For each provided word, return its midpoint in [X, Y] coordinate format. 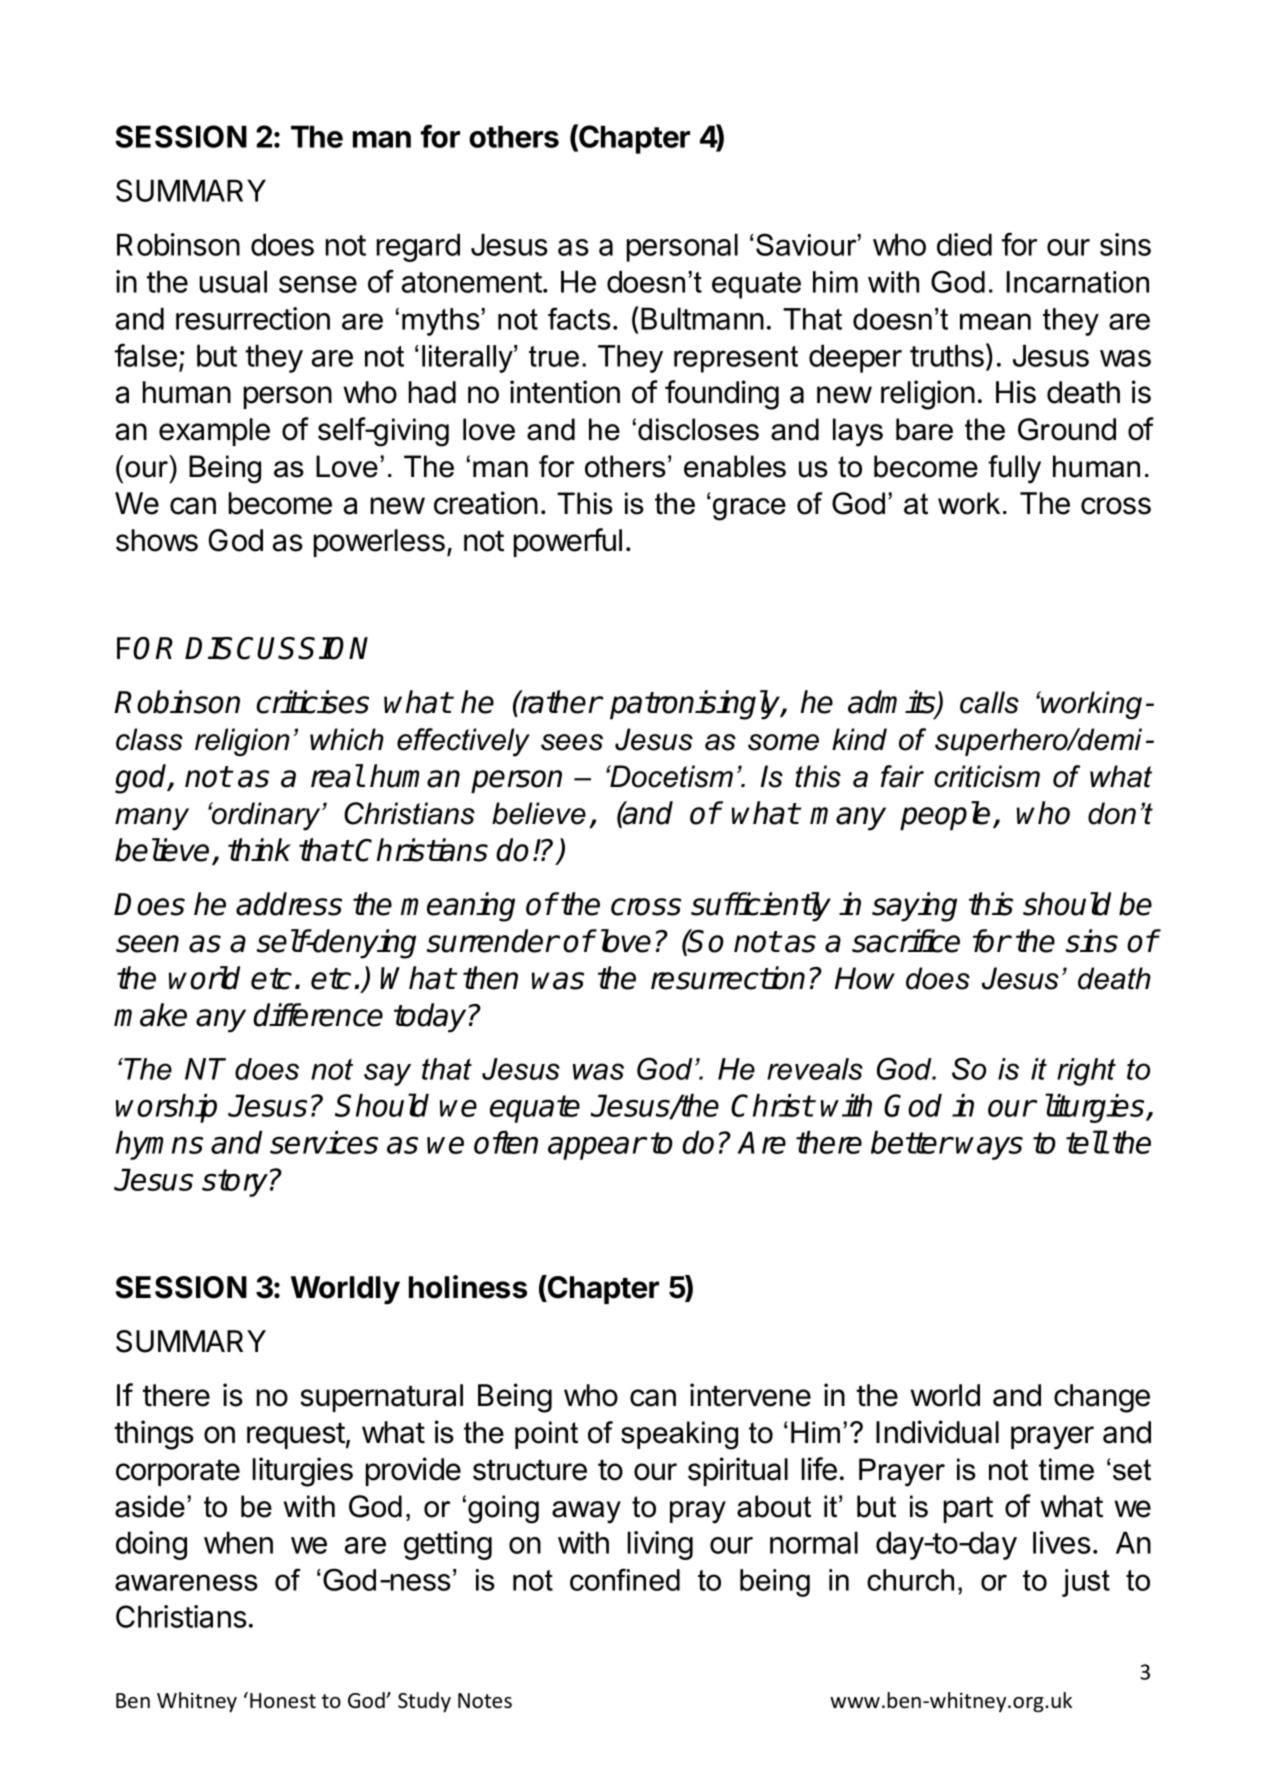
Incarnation [1077, 282]
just [1086, 1583]
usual [233, 281]
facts [579, 318]
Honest [283, 1701]
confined [625, 1579]
